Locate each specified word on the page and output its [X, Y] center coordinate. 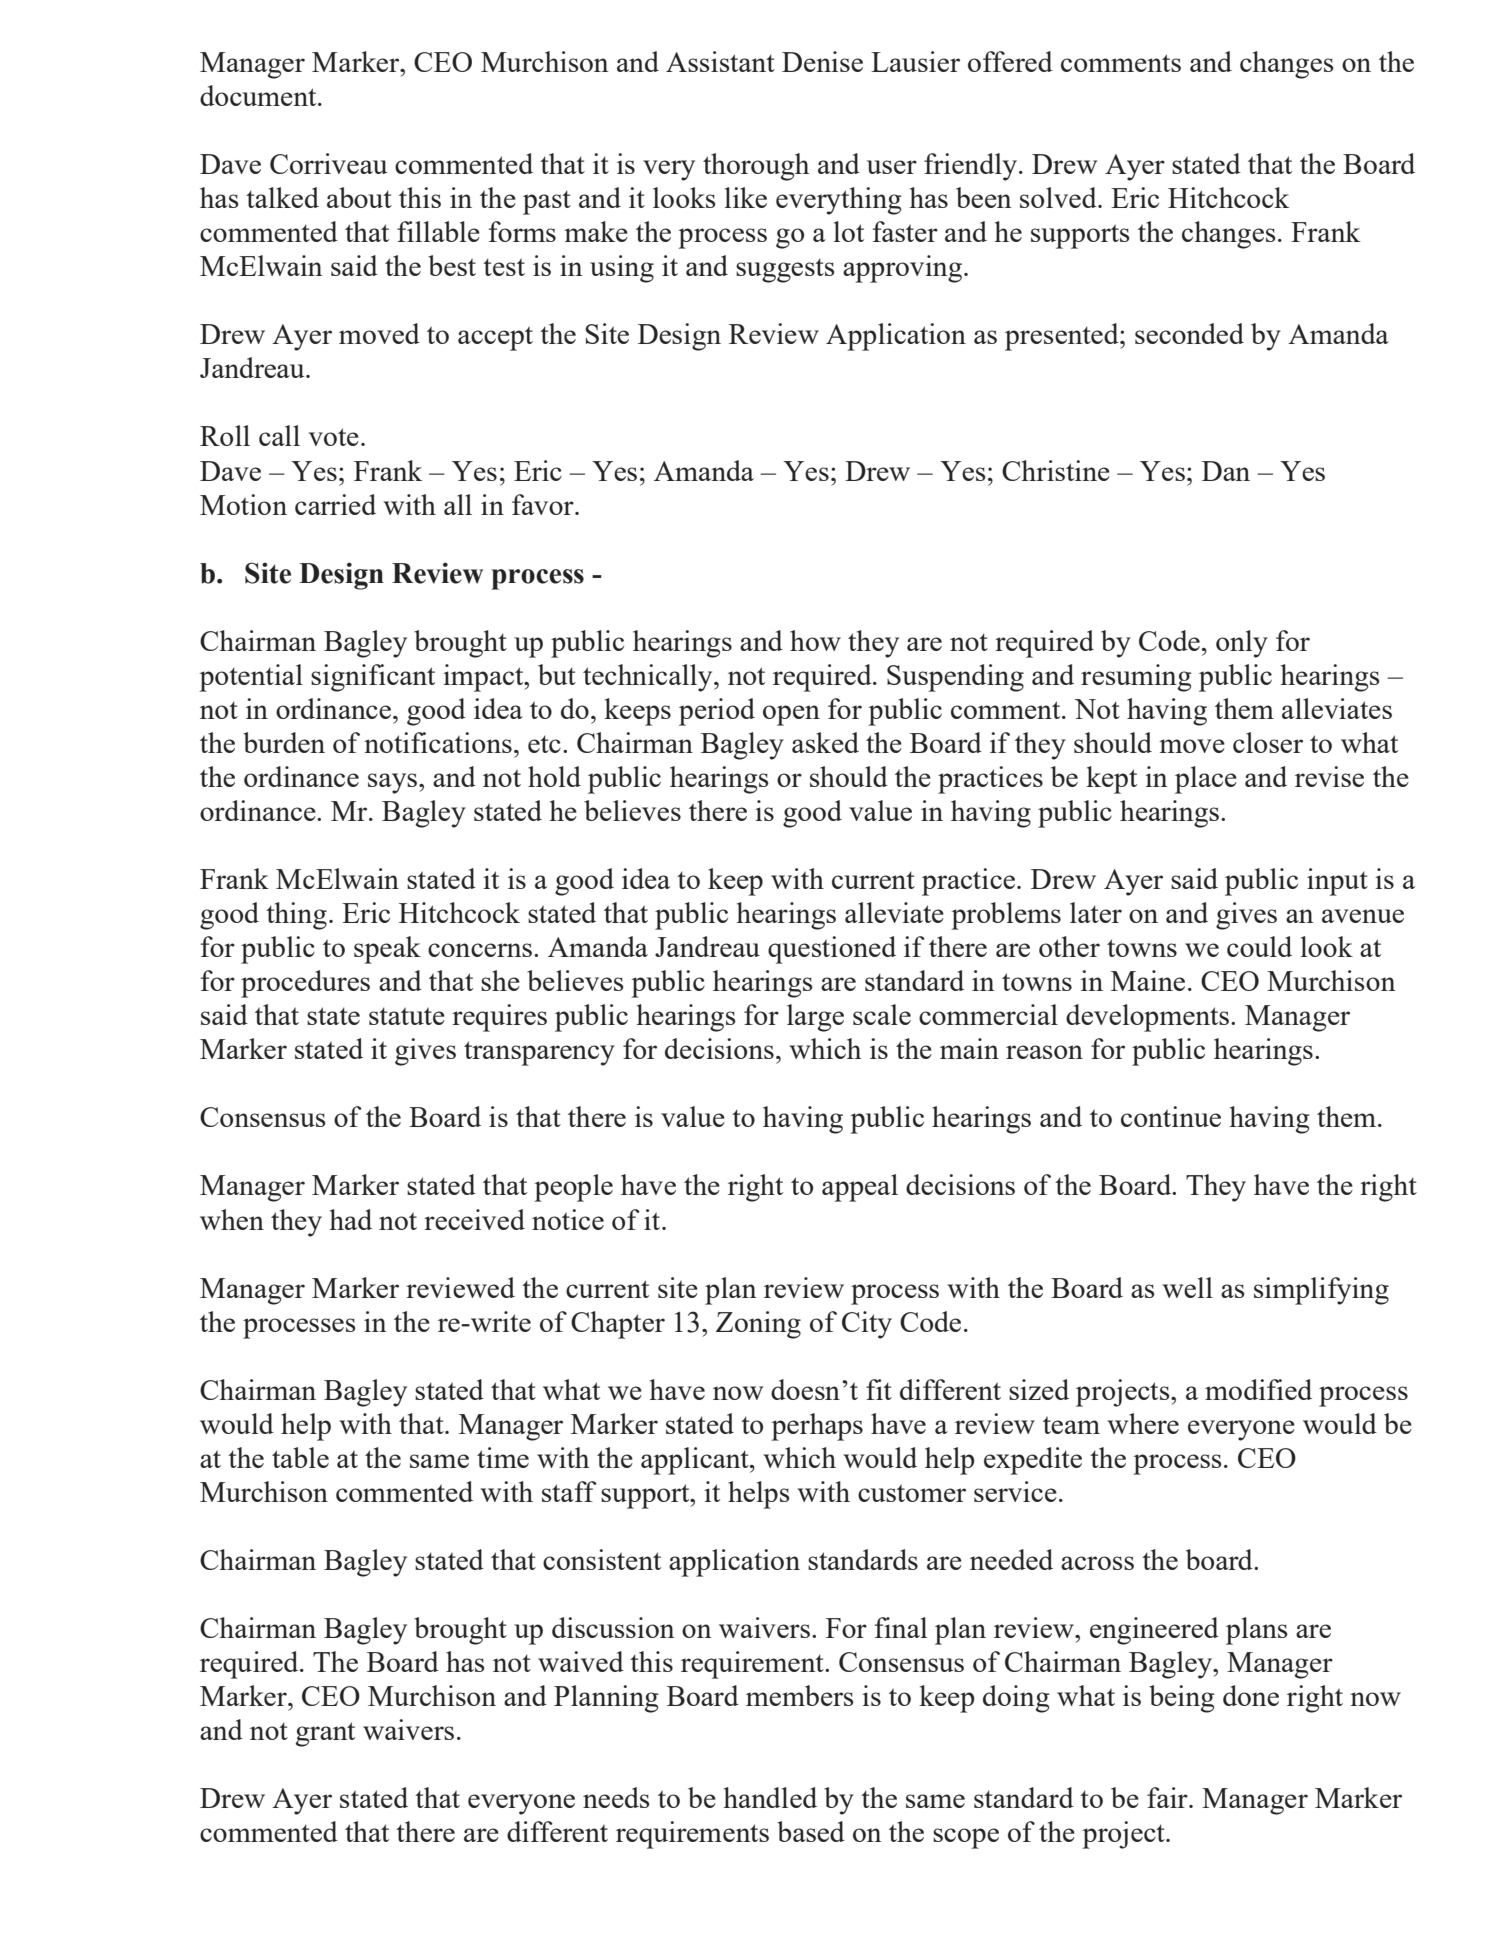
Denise [822, 61]
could [1259, 946]
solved [1059, 197]
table [300, 1457]
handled [770, 1797]
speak [387, 950]
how [815, 640]
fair [1168, 1797]
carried [335, 504]
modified [1258, 1389]
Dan [1226, 471]
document [259, 95]
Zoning [758, 1325]
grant [325, 1734]
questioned [832, 950]
